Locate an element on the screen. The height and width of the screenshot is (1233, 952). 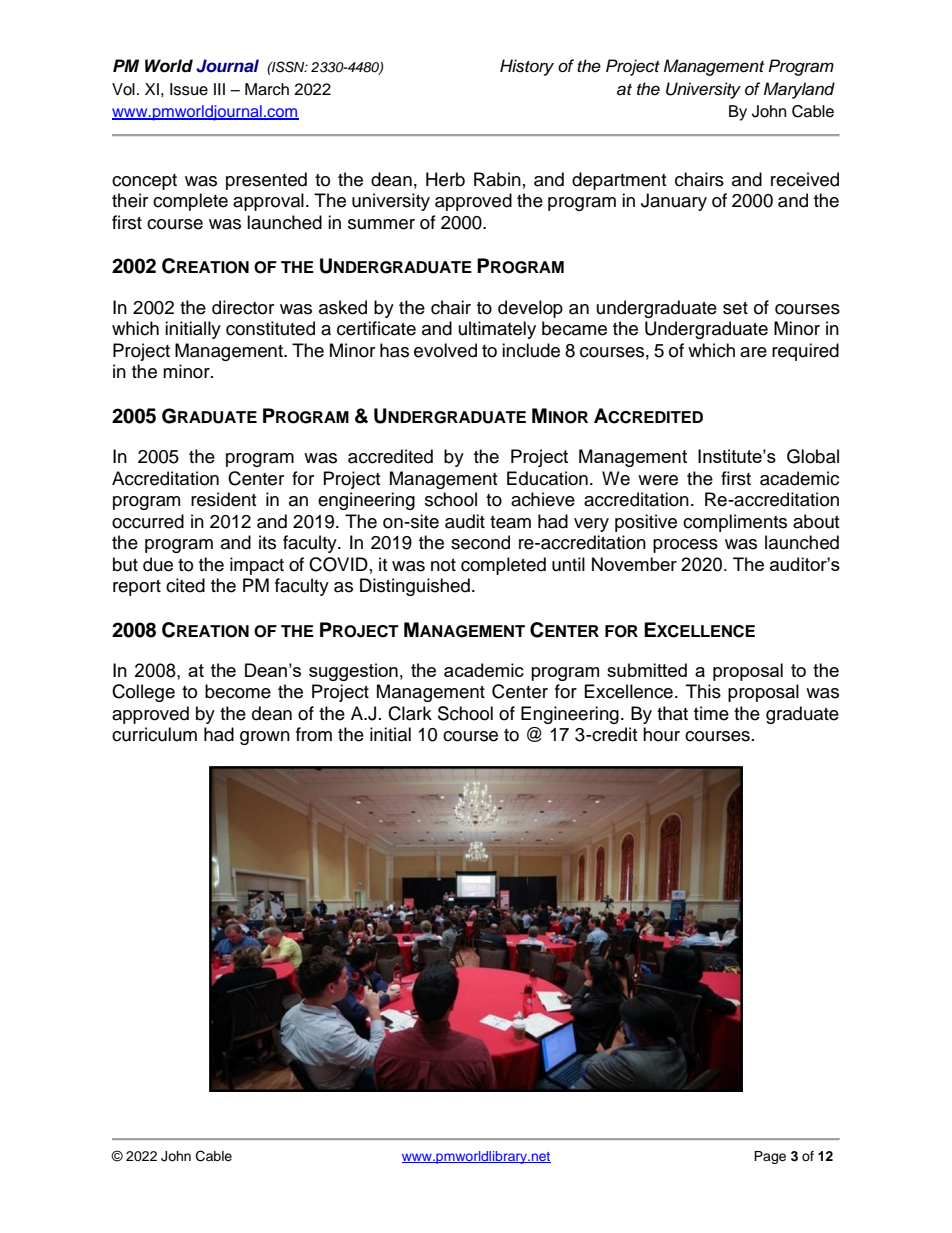
Maryland is located at coordinates (799, 90).
